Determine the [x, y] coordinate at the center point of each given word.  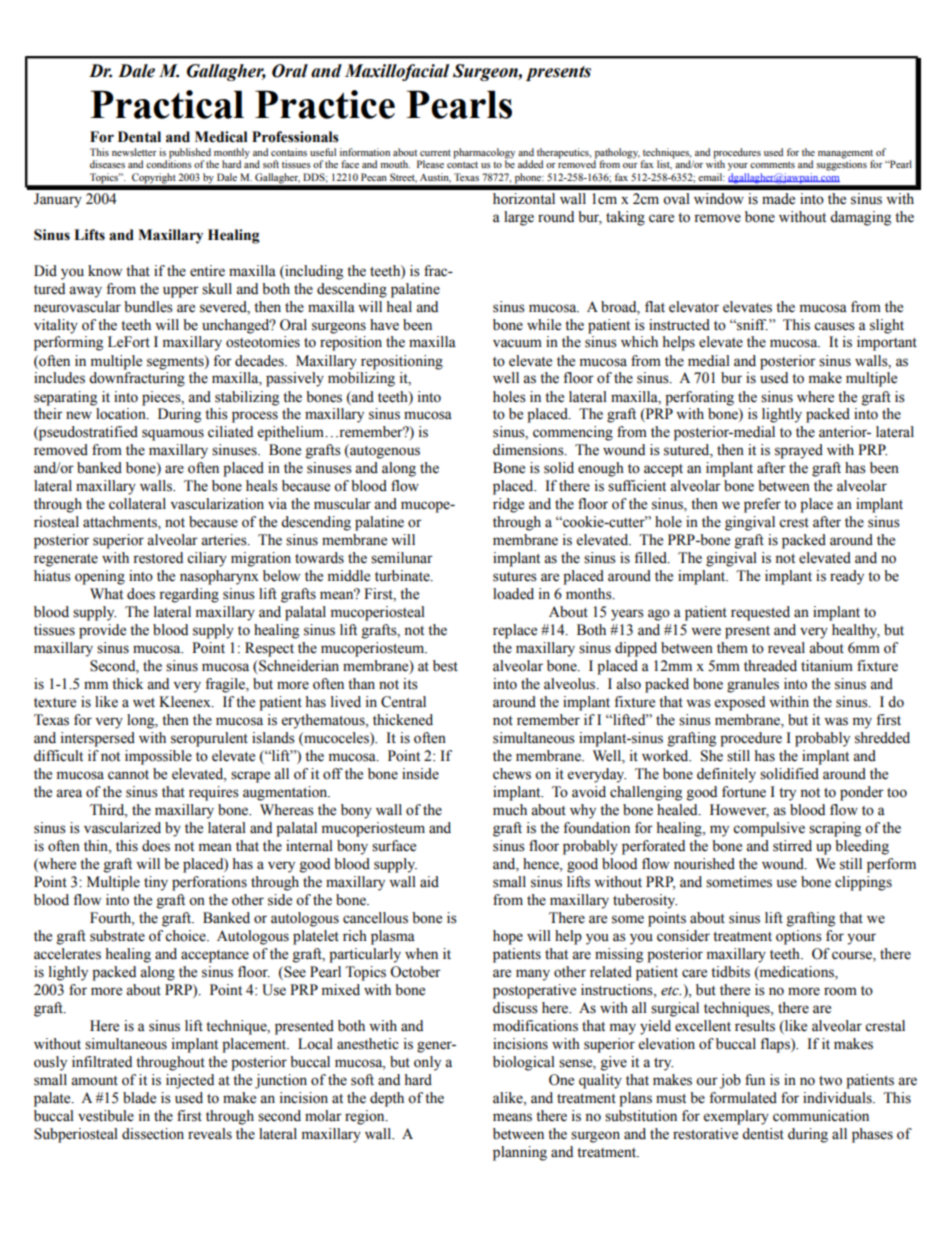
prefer [762, 505]
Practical [167, 104]
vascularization [217, 504]
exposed [740, 703]
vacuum [517, 343]
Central [403, 702]
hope [508, 937]
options [799, 937]
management [845, 154]
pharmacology [484, 153]
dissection [153, 1134]
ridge [508, 505]
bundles [148, 307]
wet [144, 703]
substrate [117, 936]
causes [834, 326]
